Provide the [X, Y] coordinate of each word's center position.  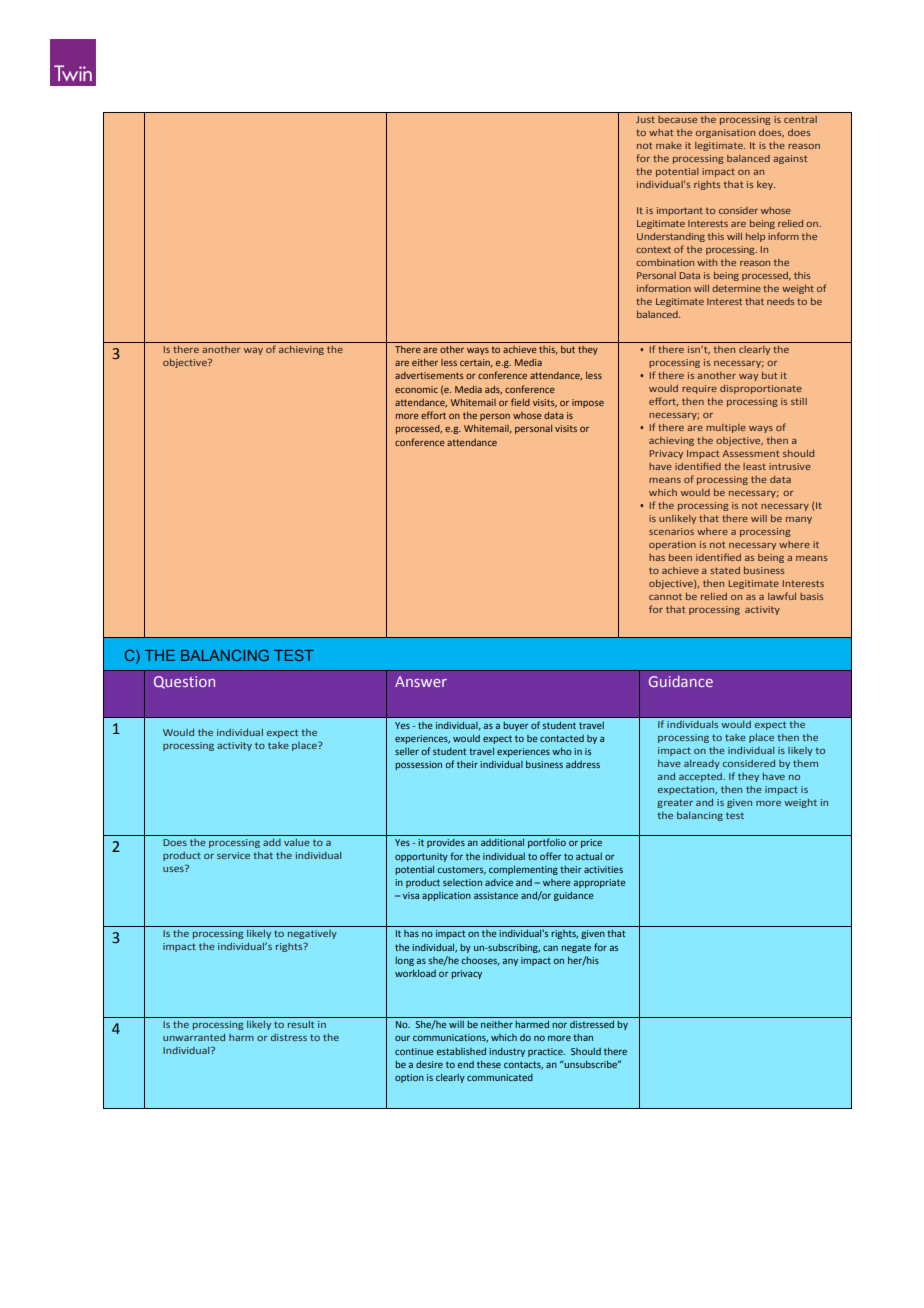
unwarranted [194, 1037]
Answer [421, 681]
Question [184, 682]
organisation [725, 133]
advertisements [429, 375]
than [583, 1037]
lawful [782, 596]
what [661, 132]
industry [507, 1052]
